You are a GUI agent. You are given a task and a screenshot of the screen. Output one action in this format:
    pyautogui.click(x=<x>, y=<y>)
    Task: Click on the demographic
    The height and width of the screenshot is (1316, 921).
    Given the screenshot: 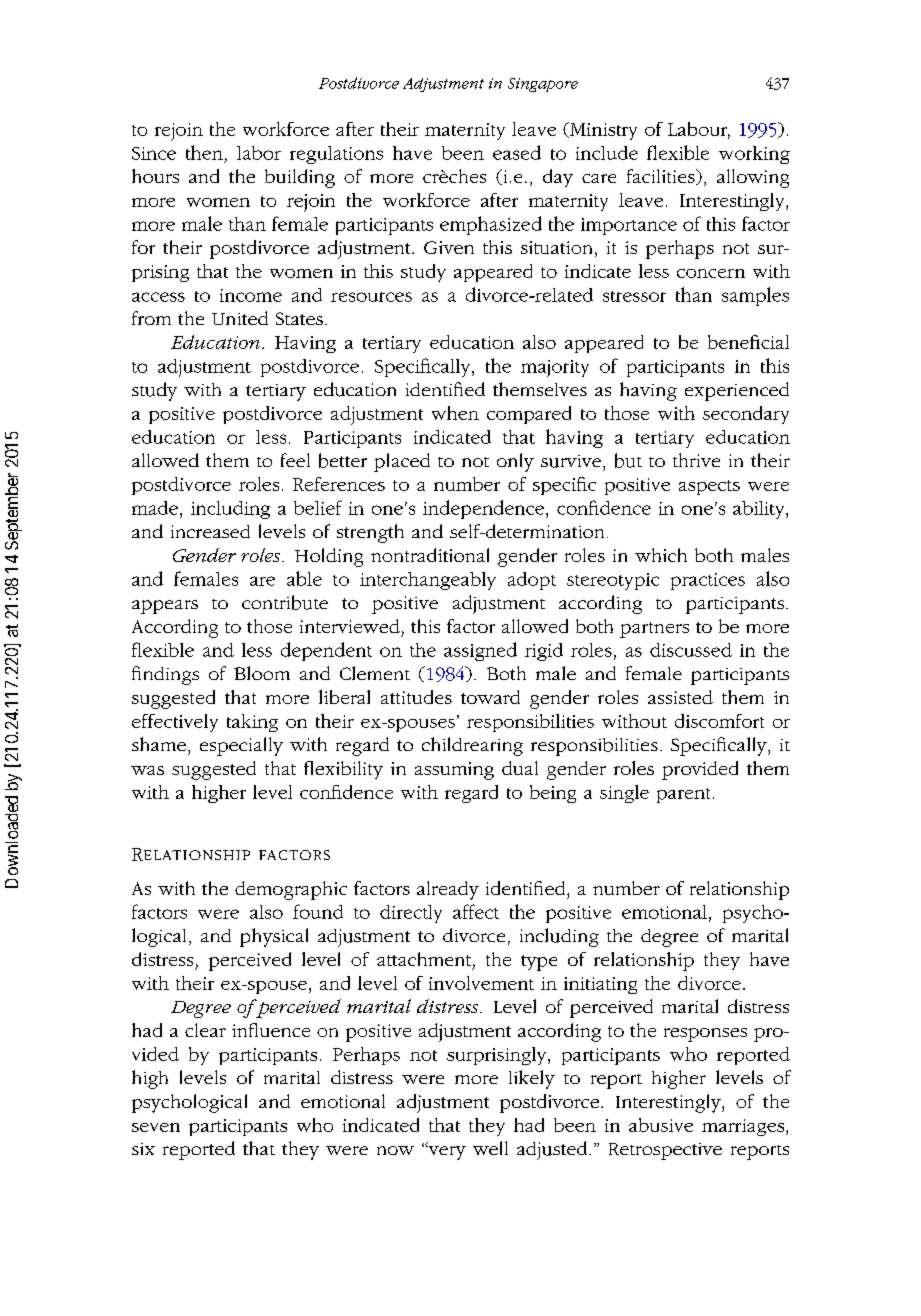 What is the action you would take?
    pyautogui.click(x=291, y=890)
